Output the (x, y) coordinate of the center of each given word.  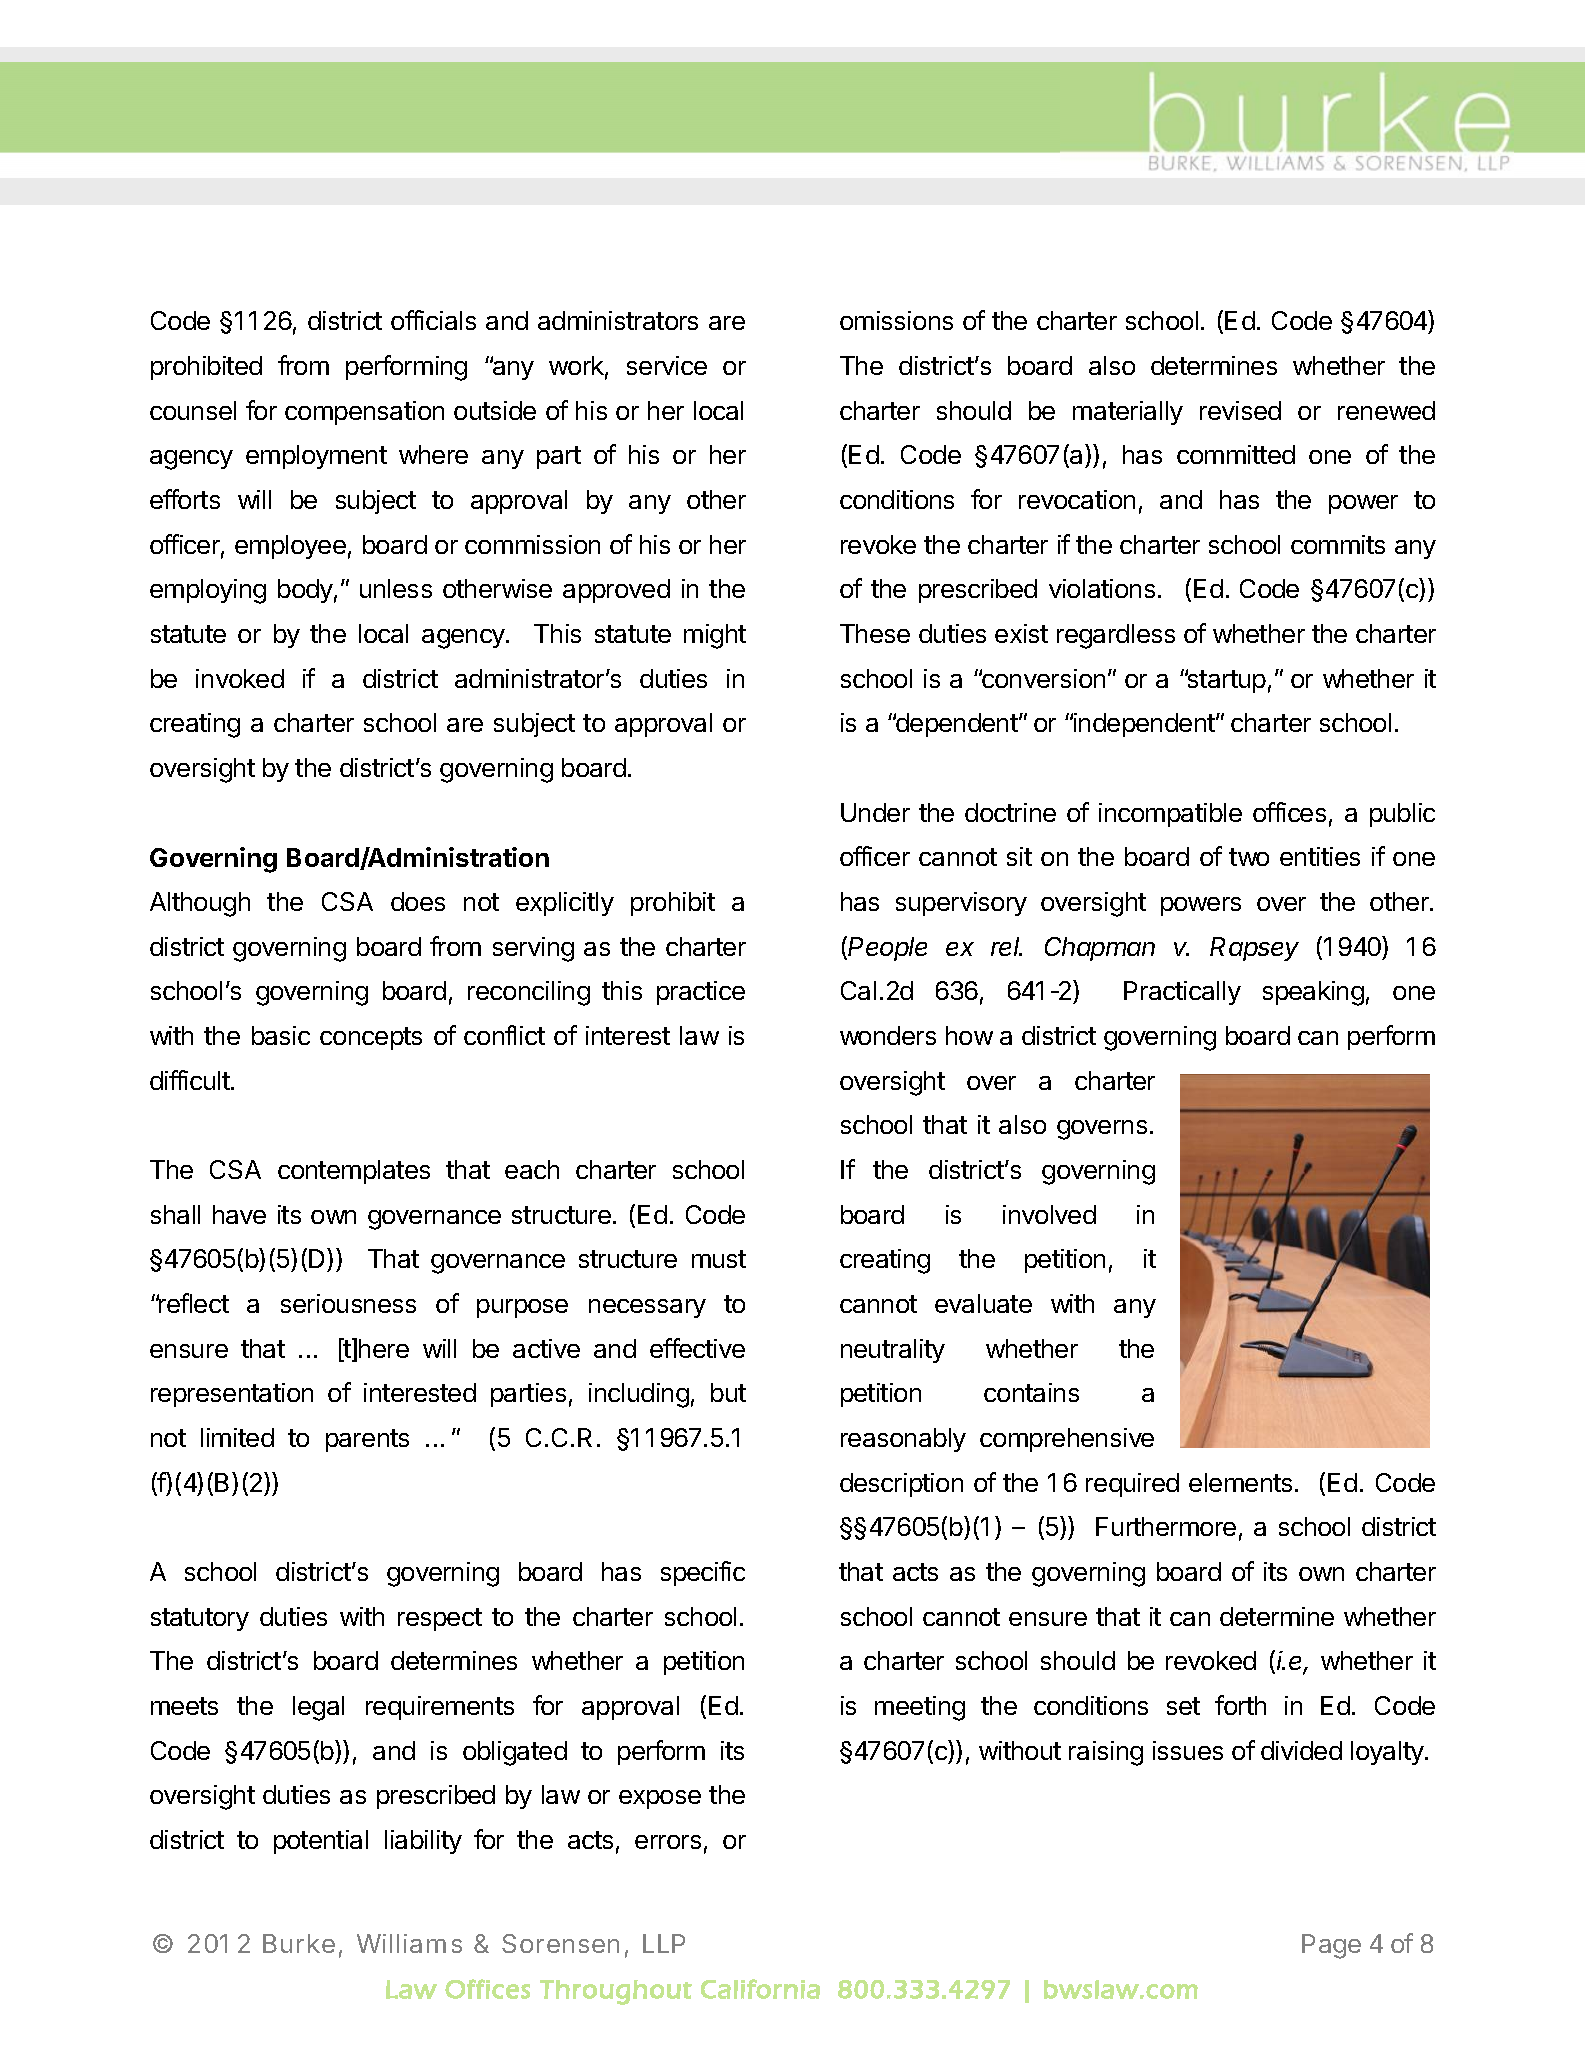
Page (1331, 1946)
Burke (299, 1943)
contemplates (354, 1172)
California (760, 1989)
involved (1049, 1214)
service (667, 365)
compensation (364, 413)
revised (1240, 410)
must (719, 1259)
